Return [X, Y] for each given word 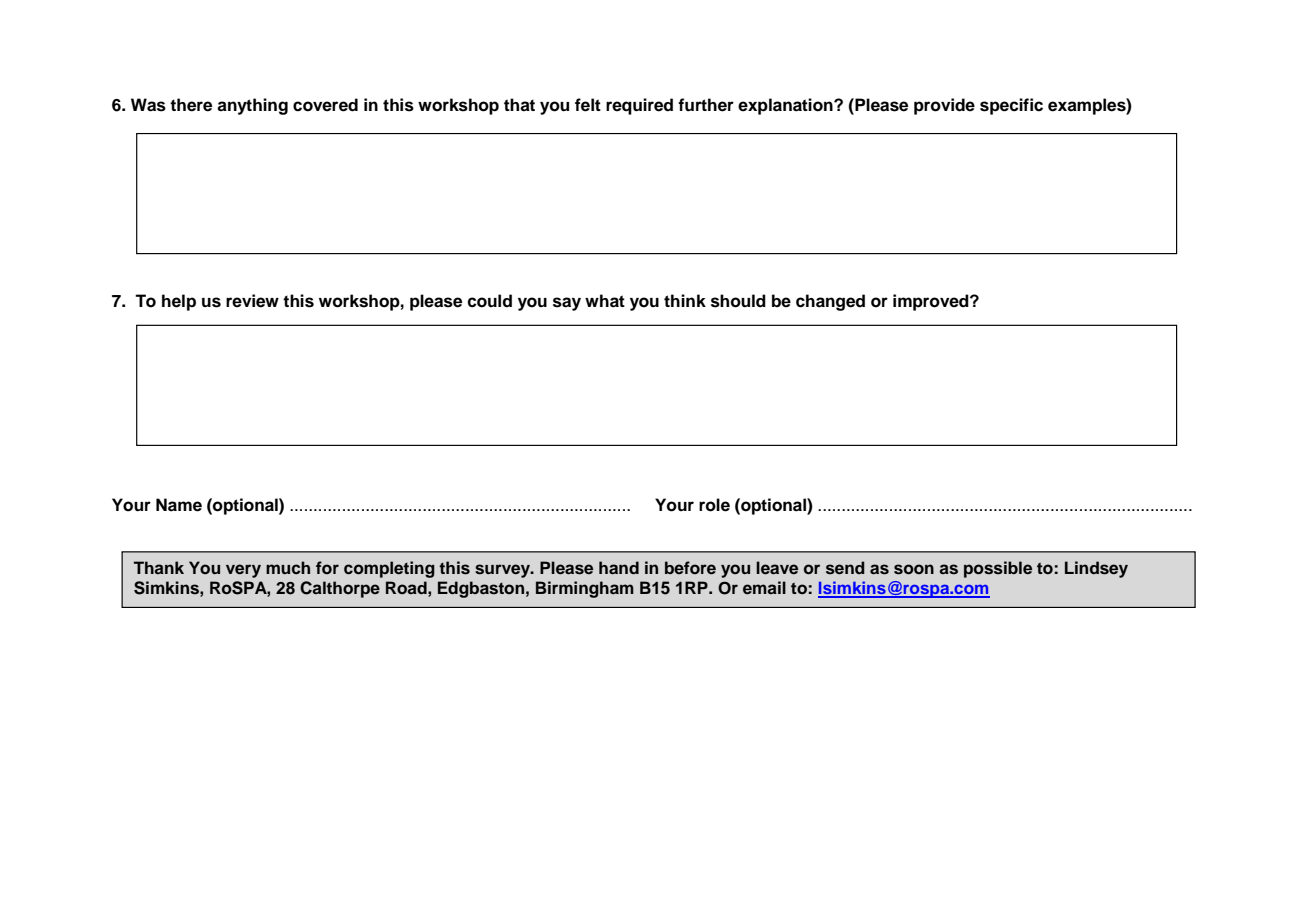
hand [619, 567]
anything [252, 106]
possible [998, 569]
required [639, 106]
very [243, 571]
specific [1011, 106]
